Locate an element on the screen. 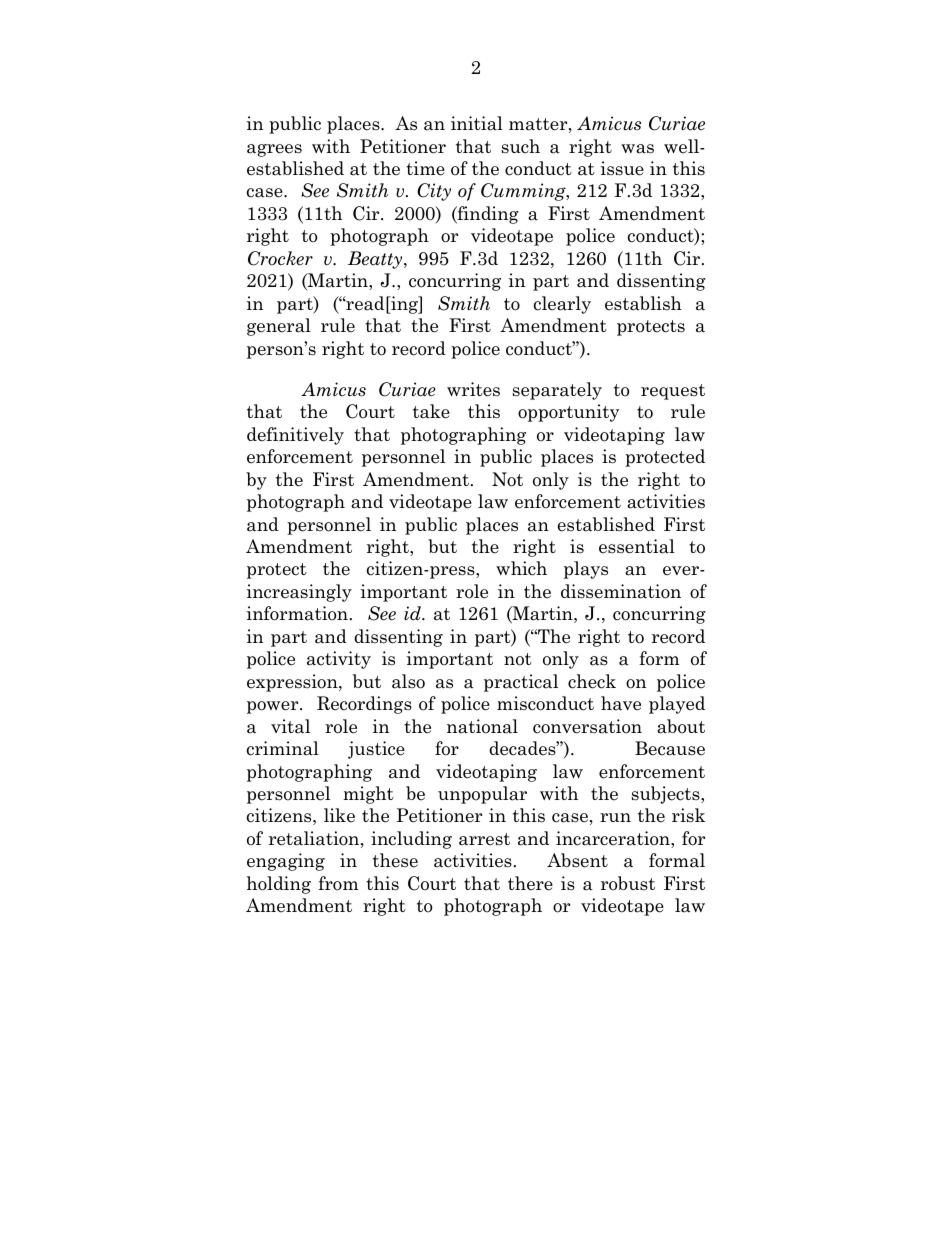  writes is located at coordinates (473, 389).
